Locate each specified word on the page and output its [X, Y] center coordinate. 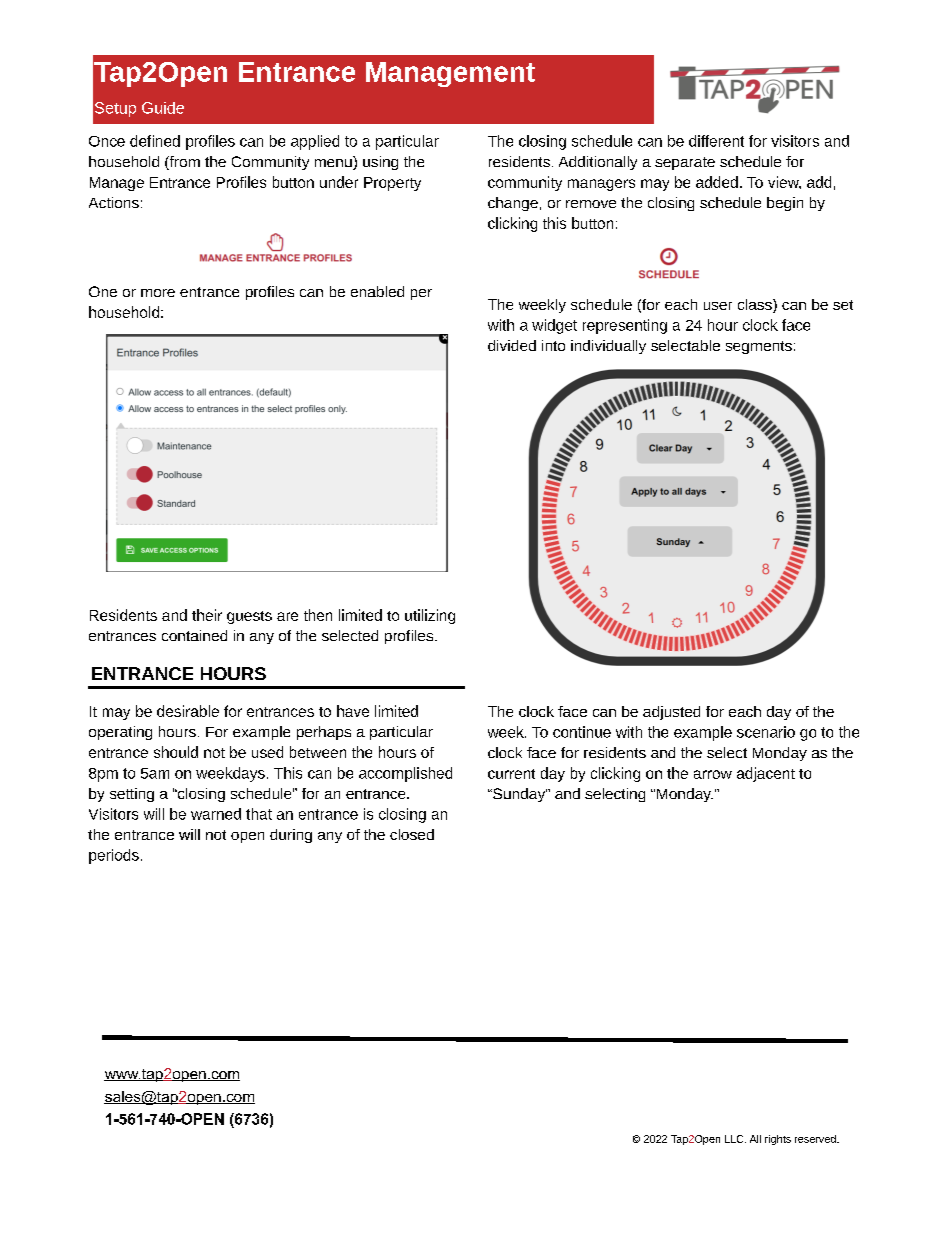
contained [194, 635]
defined [155, 141]
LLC [735, 1139]
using [380, 163]
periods [114, 856]
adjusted [671, 713]
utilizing [430, 616]
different [716, 141]
